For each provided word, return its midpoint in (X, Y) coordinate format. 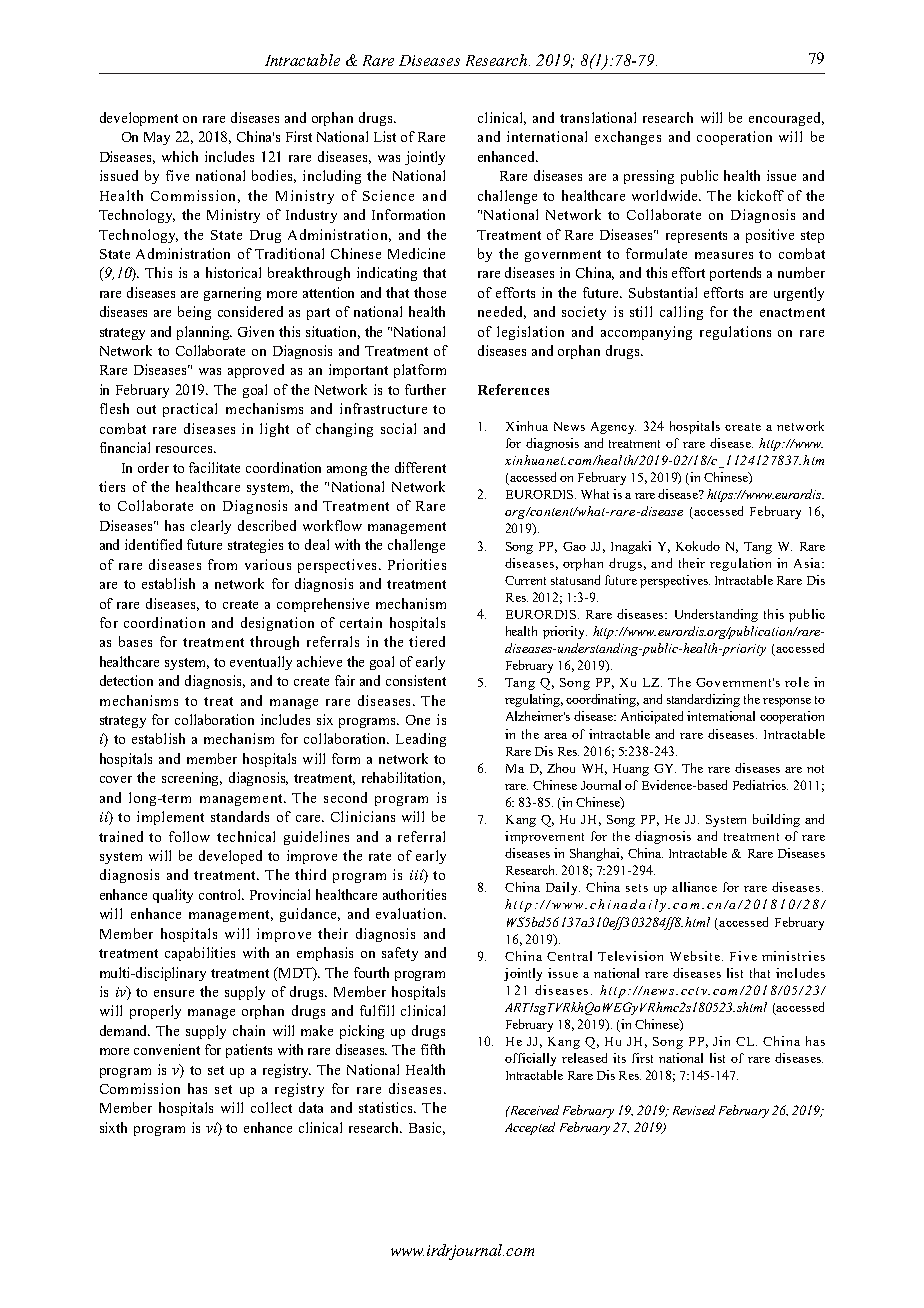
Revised (694, 1110)
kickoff (761, 195)
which (180, 156)
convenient (167, 1049)
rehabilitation (403, 778)
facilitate (214, 467)
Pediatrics (760, 785)
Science (388, 195)
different (420, 467)
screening (192, 779)
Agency (613, 428)
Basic (427, 1128)
